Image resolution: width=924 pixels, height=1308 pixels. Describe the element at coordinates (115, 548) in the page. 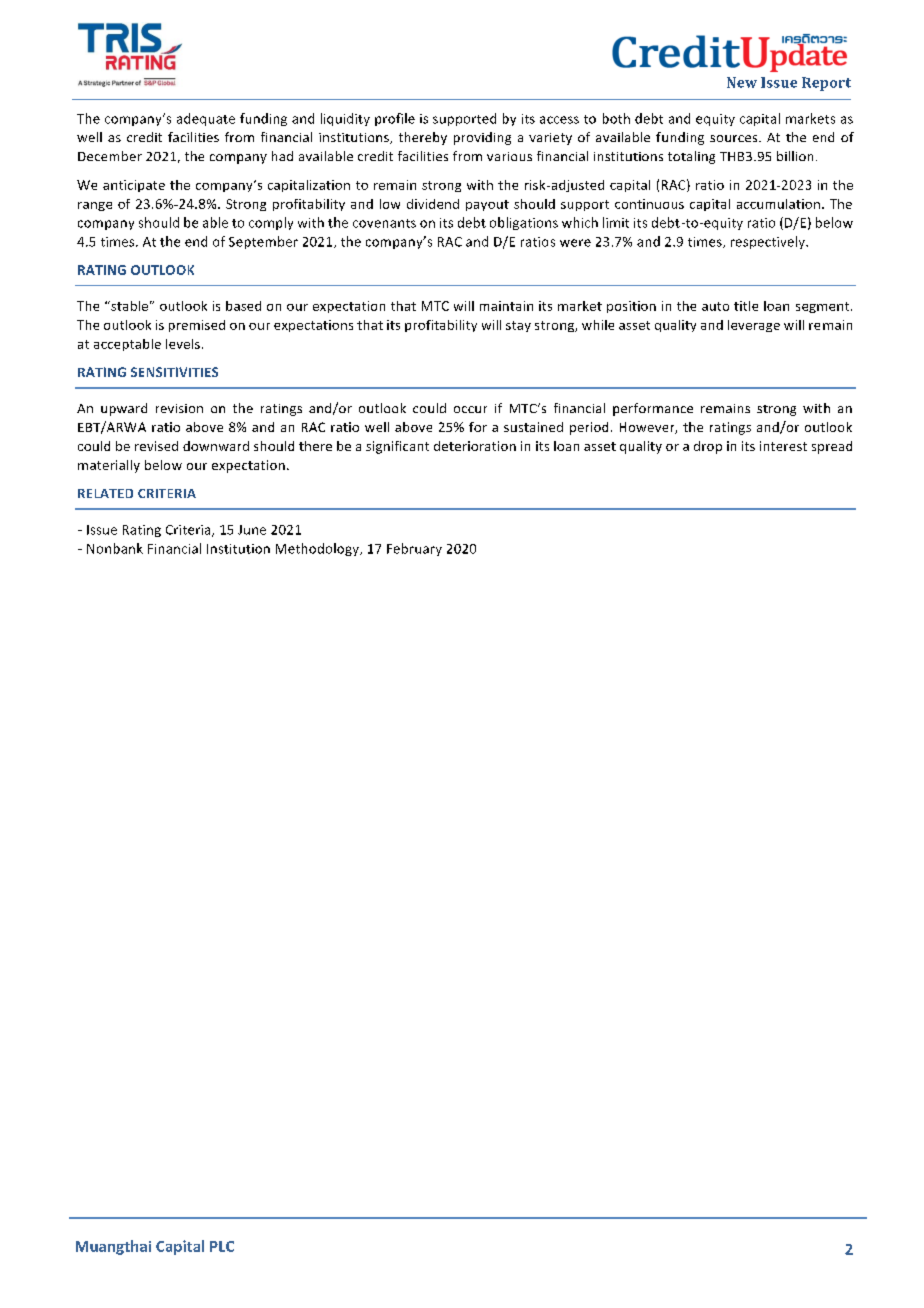

I see `Nonbank` at that location.
